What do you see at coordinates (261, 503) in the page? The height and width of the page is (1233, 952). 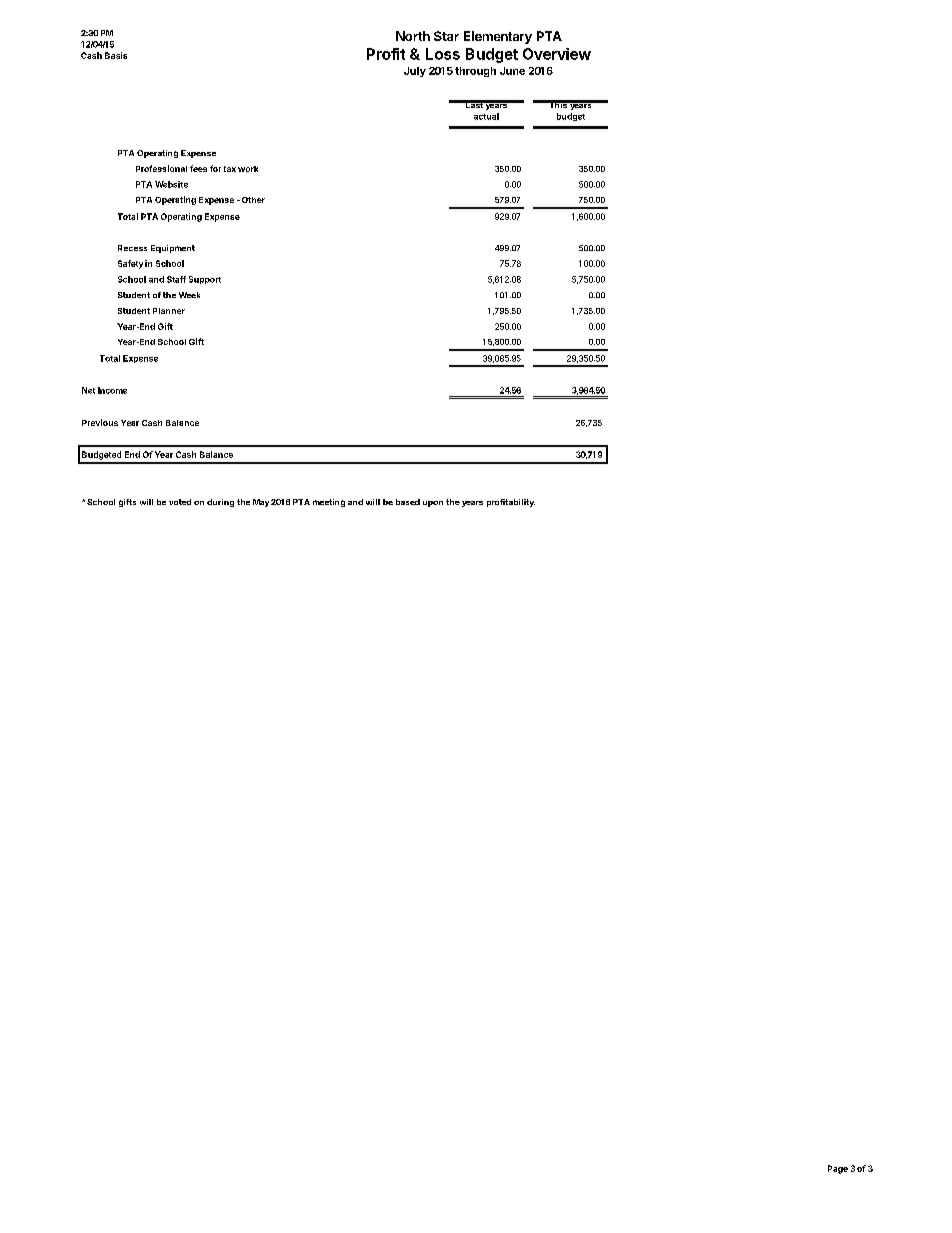 I see `May` at bounding box center [261, 503].
